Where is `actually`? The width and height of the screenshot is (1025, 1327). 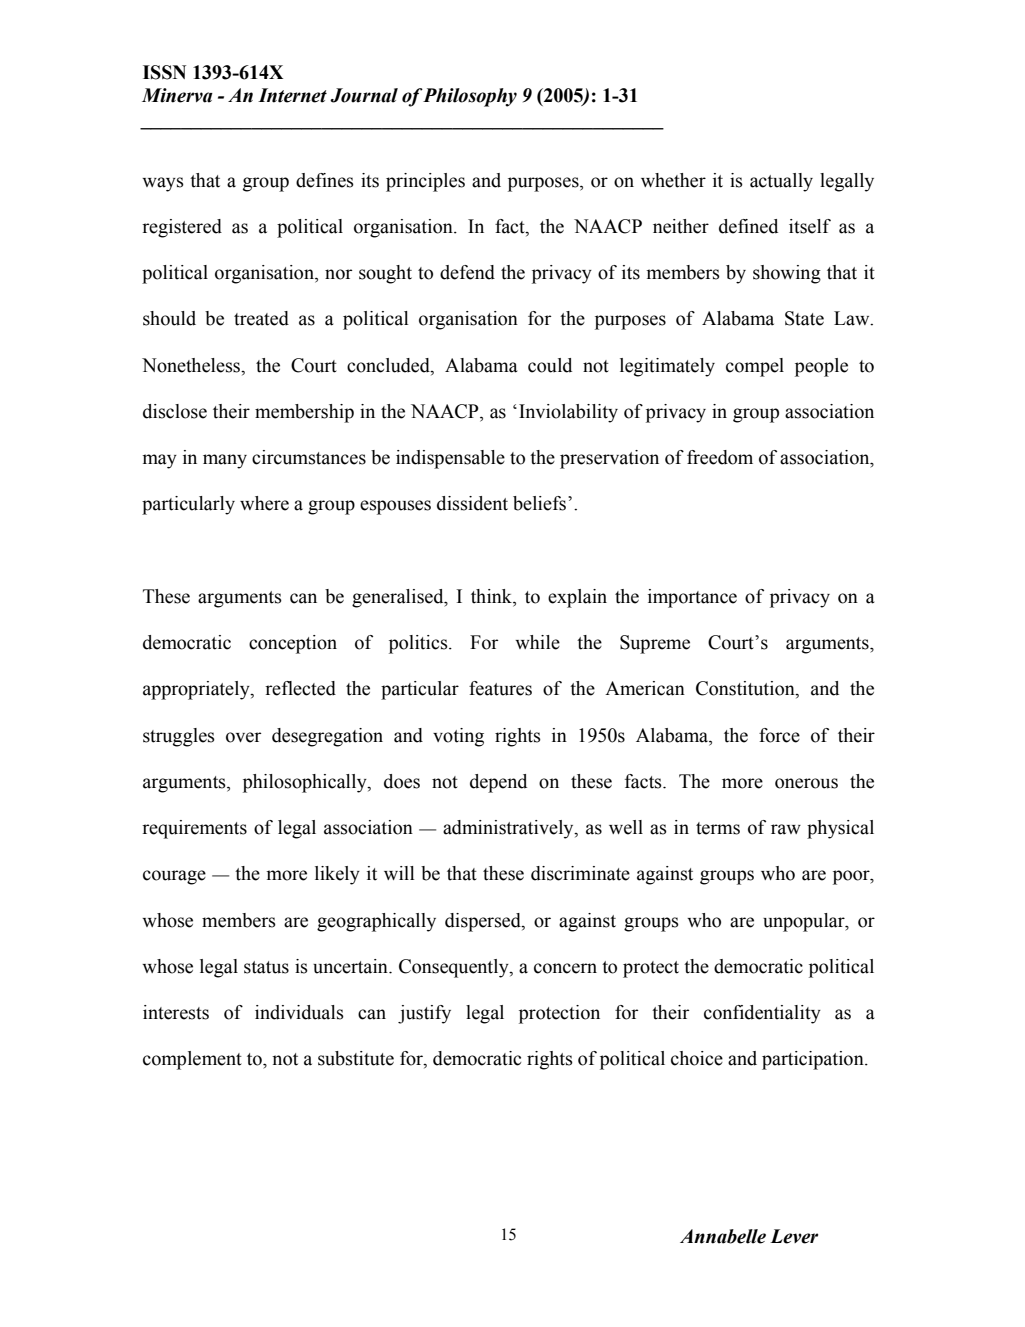 actually is located at coordinates (781, 182).
